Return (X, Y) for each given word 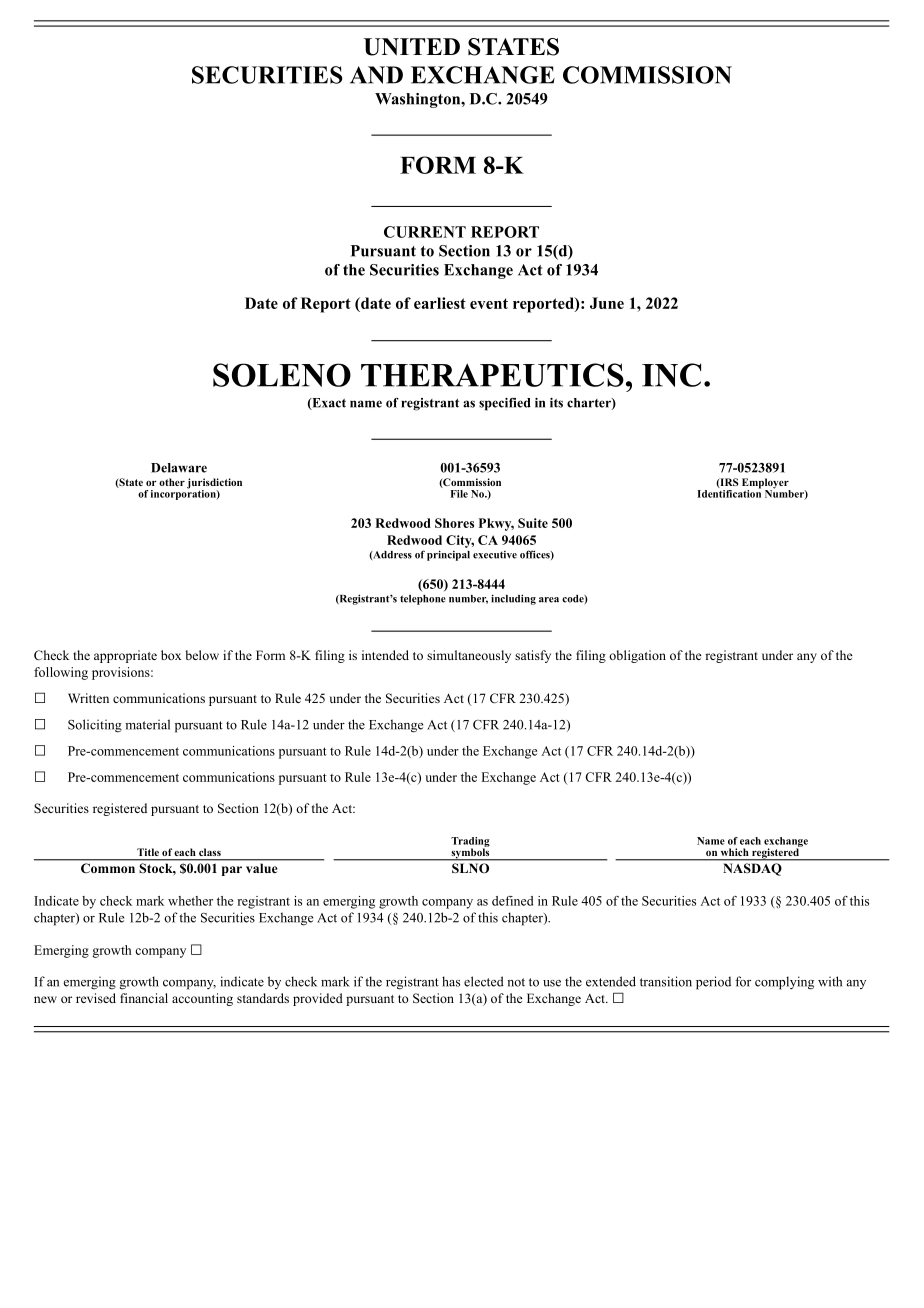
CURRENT (425, 232)
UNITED (412, 47)
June (607, 303)
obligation (637, 656)
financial (144, 998)
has (451, 981)
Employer (766, 484)
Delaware (179, 468)
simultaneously (469, 656)
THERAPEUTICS (492, 375)
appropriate (125, 656)
